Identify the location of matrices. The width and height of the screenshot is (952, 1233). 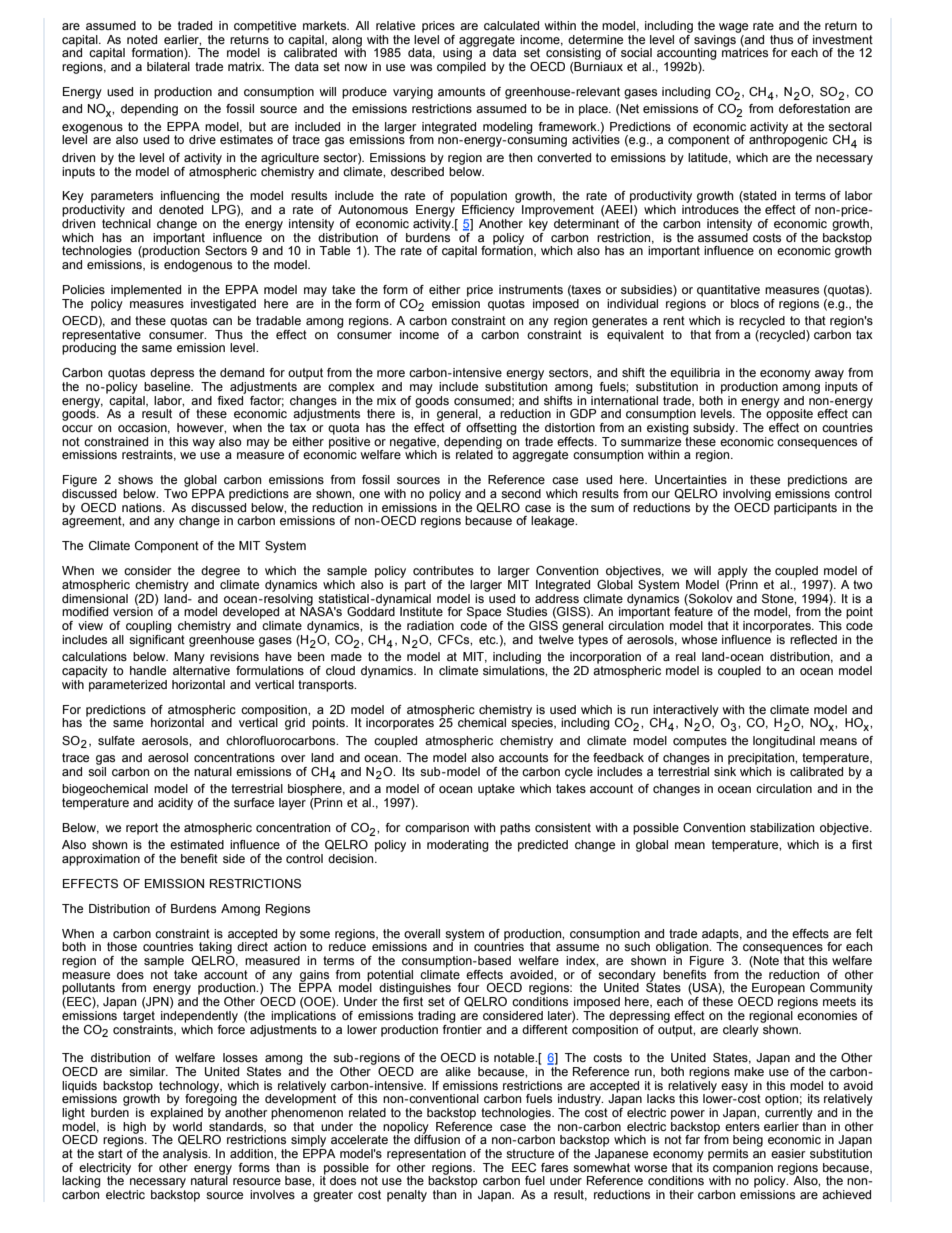
(745, 51).
